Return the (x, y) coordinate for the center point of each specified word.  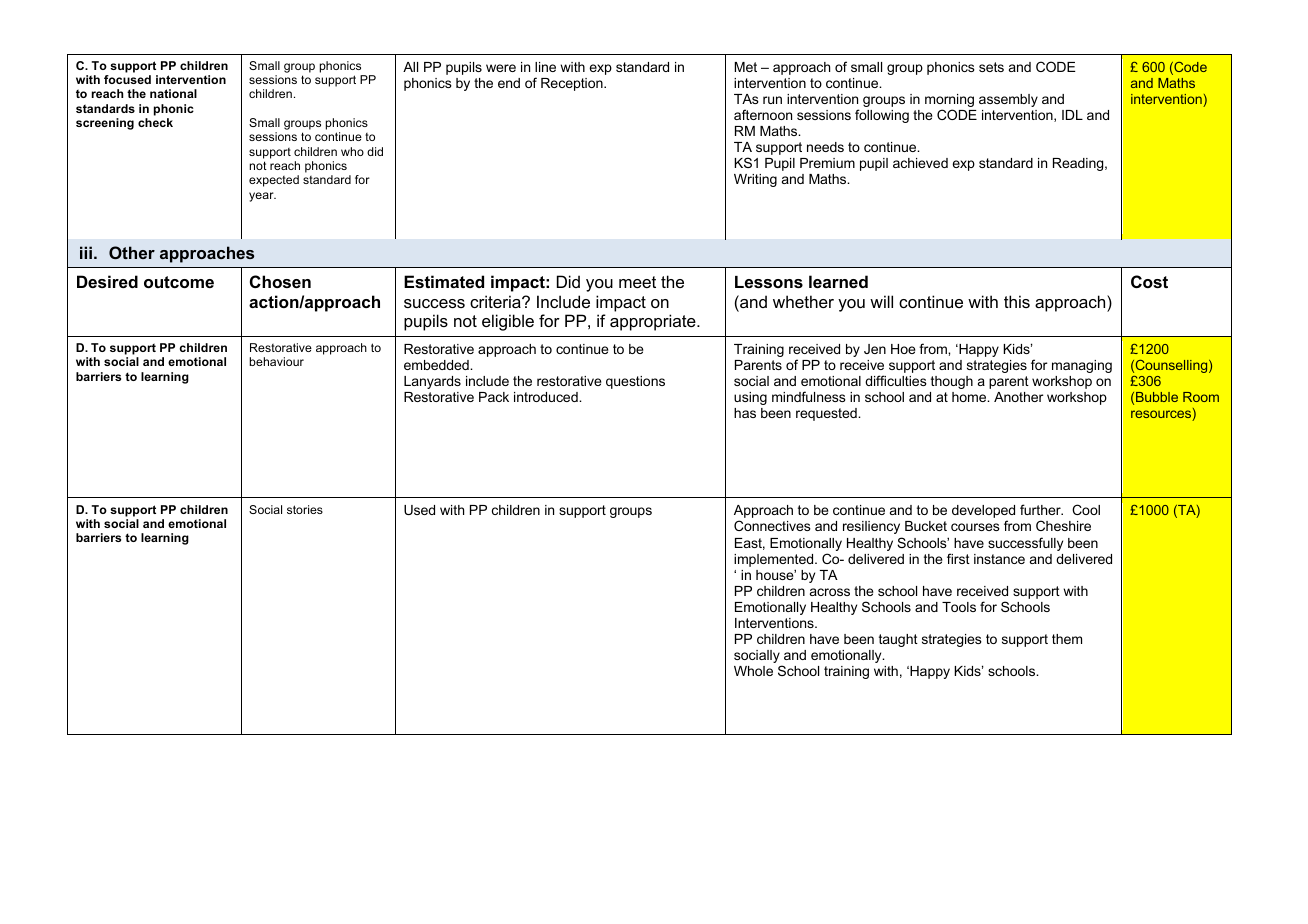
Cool (1086, 509)
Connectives (772, 525)
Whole (753, 671)
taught (898, 640)
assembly (1008, 100)
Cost (1149, 281)
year (262, 197)
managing (1082, 366)
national (173, 93)
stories (305, 509)
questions (635, 382)
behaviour (276, 361)
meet (637, 282)
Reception (573, 84)
